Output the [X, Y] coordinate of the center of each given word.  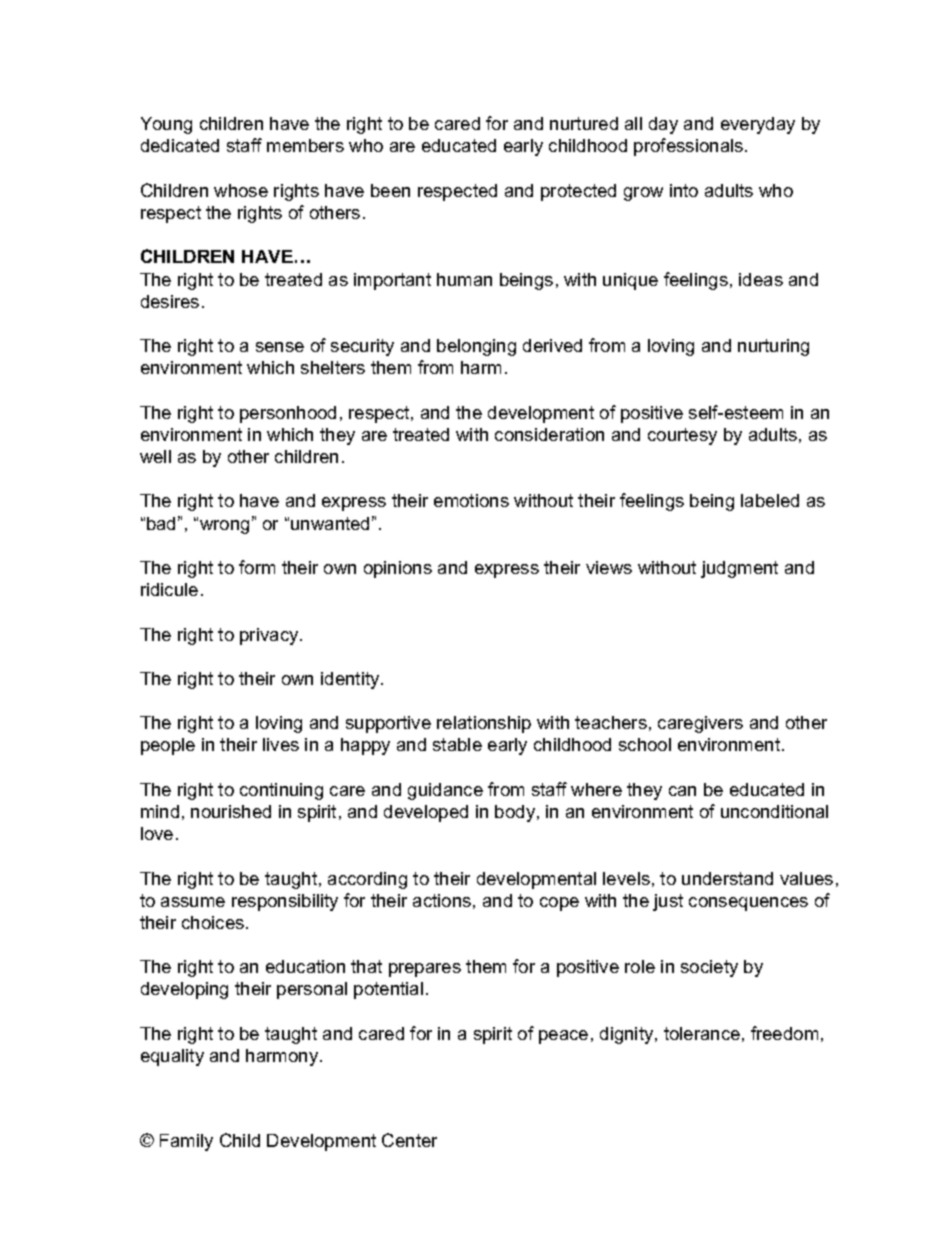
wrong [224, 527]
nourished [231, 811]
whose [241, 190]
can [682, 791]
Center [409, 1140]
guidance [445, 791]
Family [186, 1142]
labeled [770, 500]
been [390, 190]
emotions [471, 500]
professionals [690, 147]
